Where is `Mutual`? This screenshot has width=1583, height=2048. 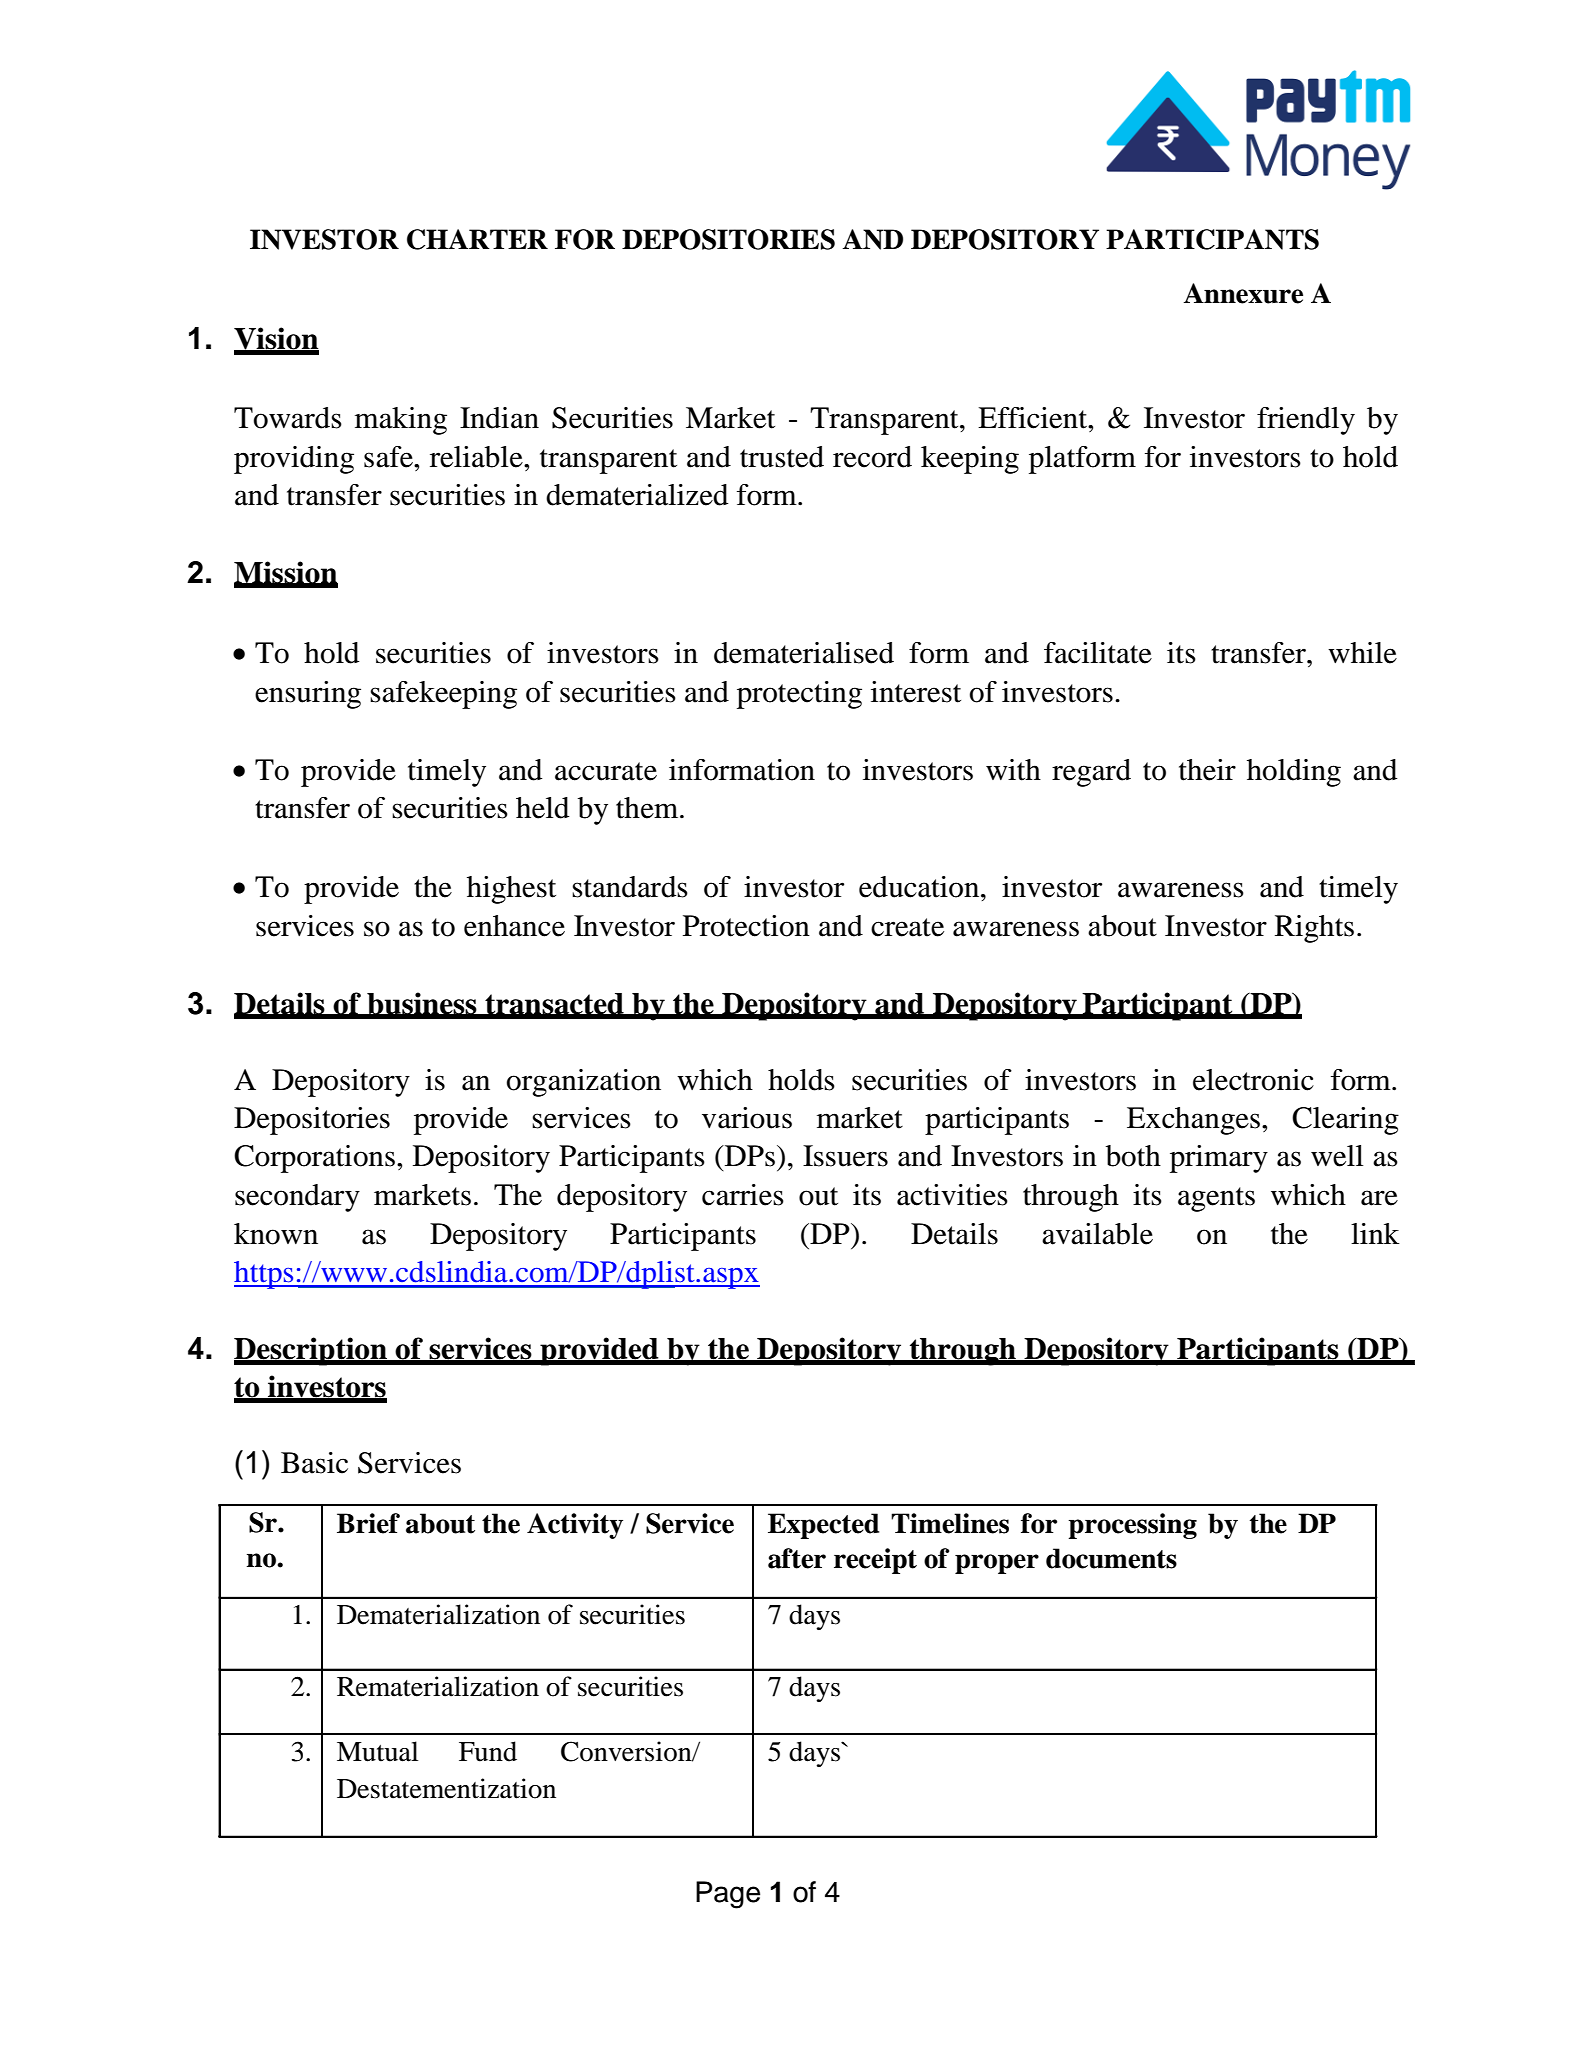
Mutual is located at coordinates (377, 1751).
